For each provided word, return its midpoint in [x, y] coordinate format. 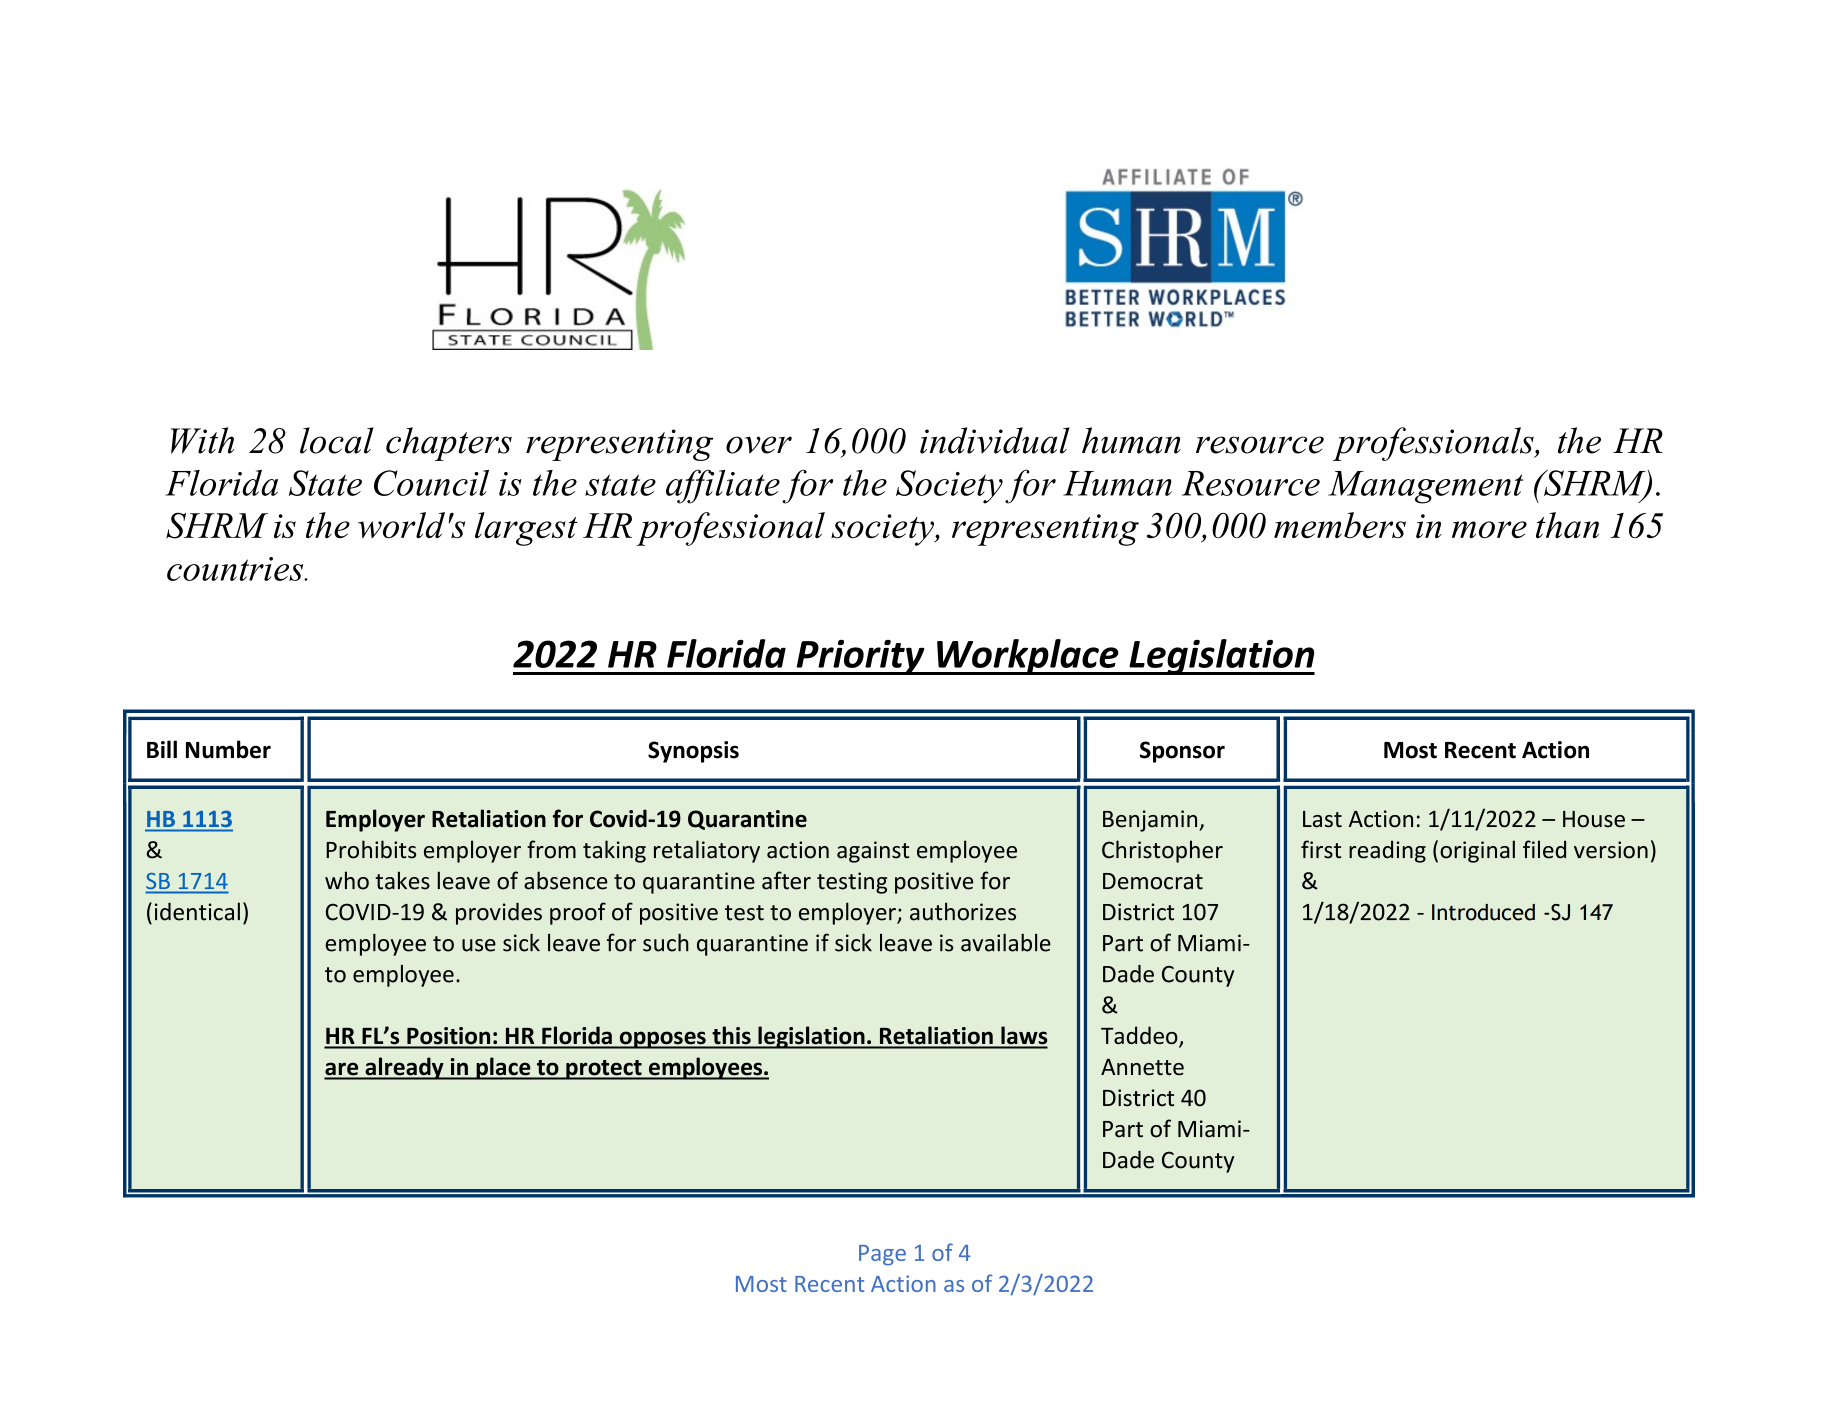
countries [236, 569]
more [1489, 530]
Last [1322, 819]
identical [197, 911]
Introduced [1483, 912]
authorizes [963, 911]
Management [1426, 487]
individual [995, 440]
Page [882, 1255]
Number [228, 749]
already [404, 1068]
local [337, 440]
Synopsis [693, 752]
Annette [1142, 1067]
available [1006, 942]
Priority [860, 657]
